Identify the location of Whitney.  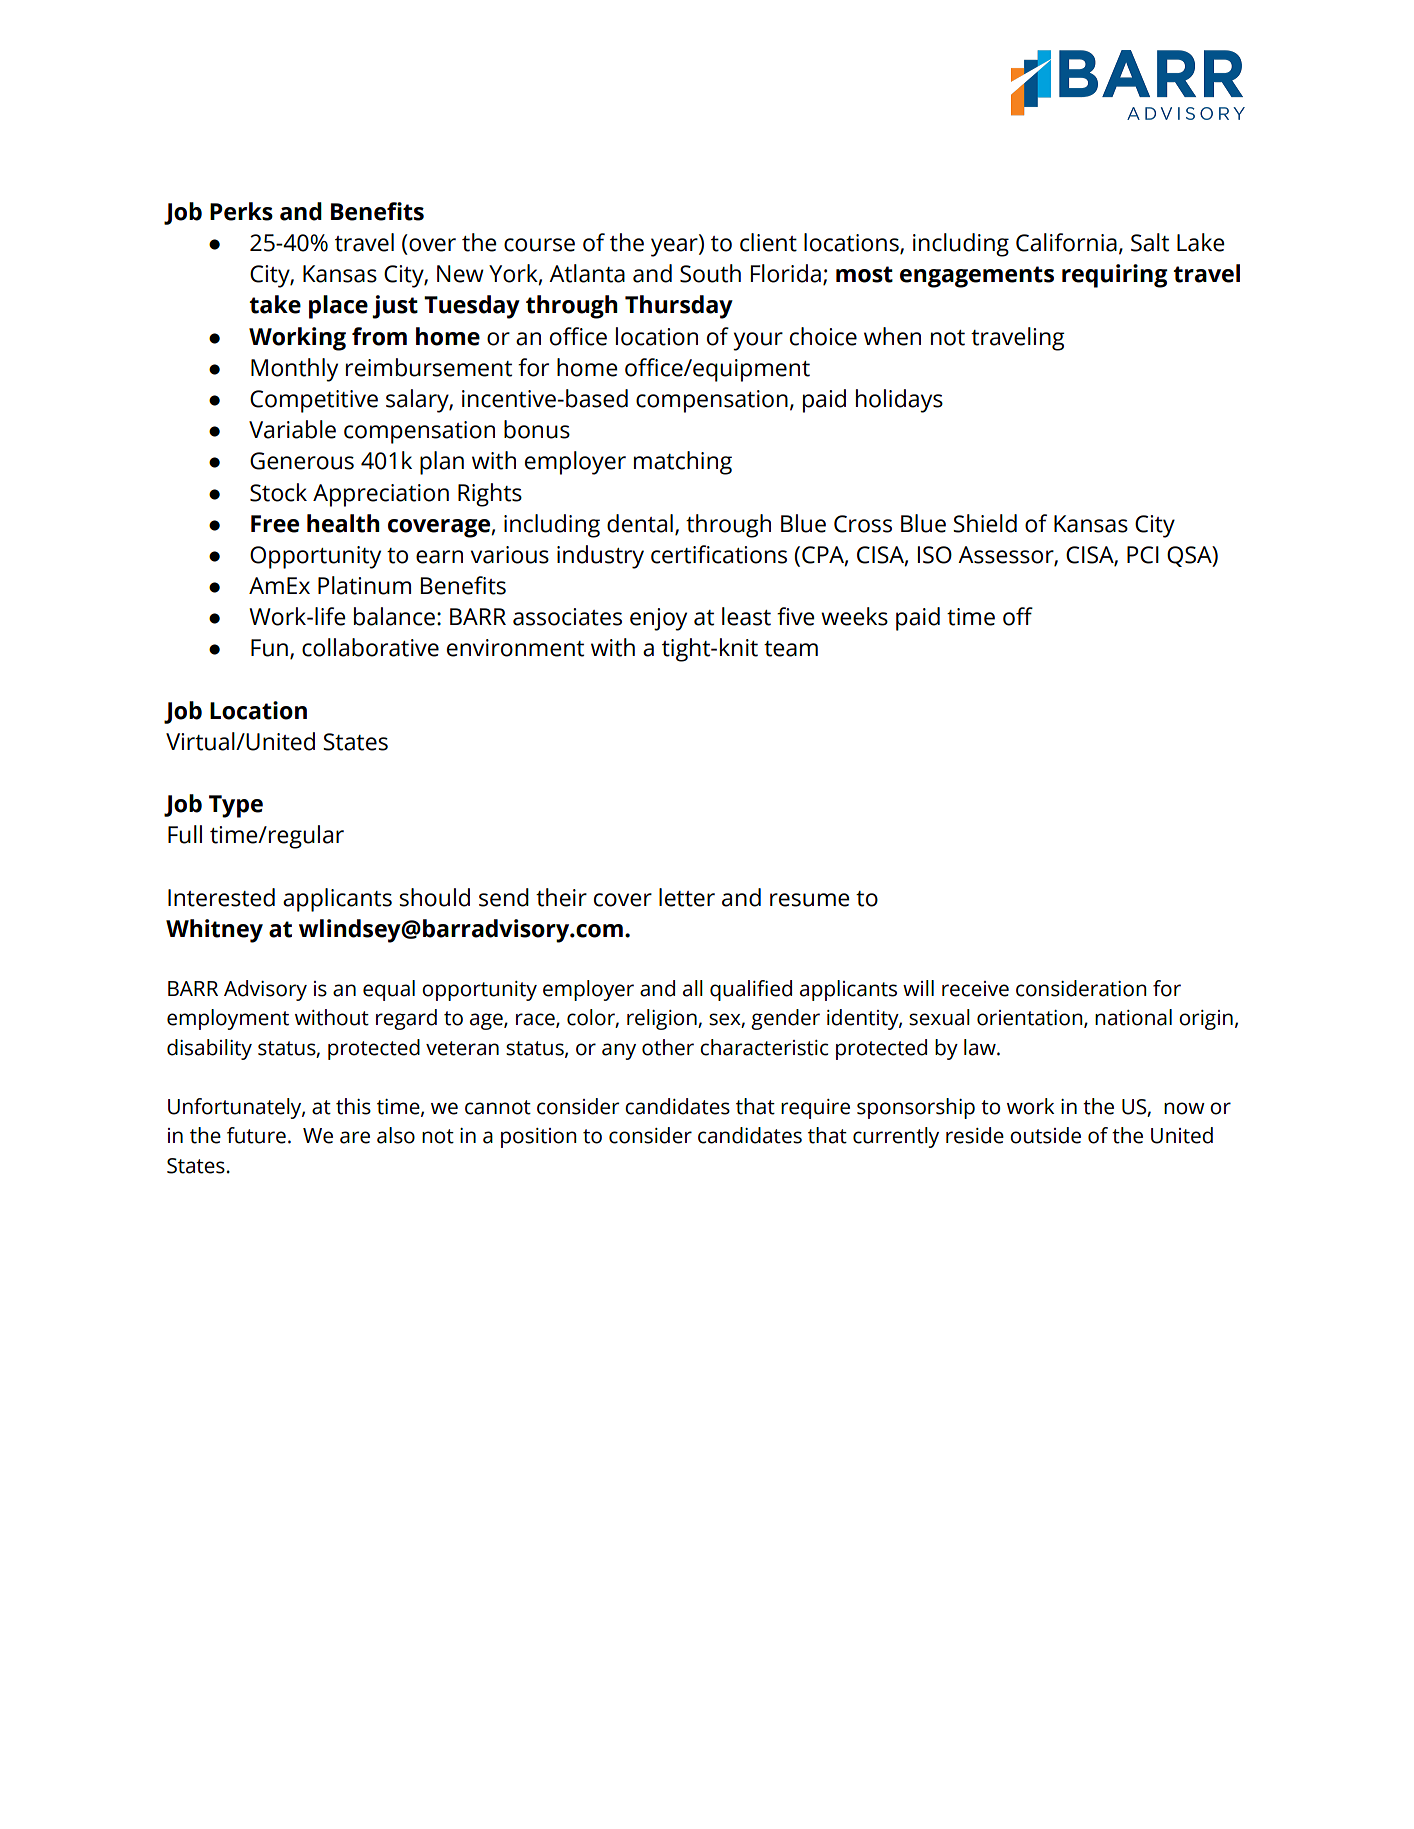
(214, 931).
